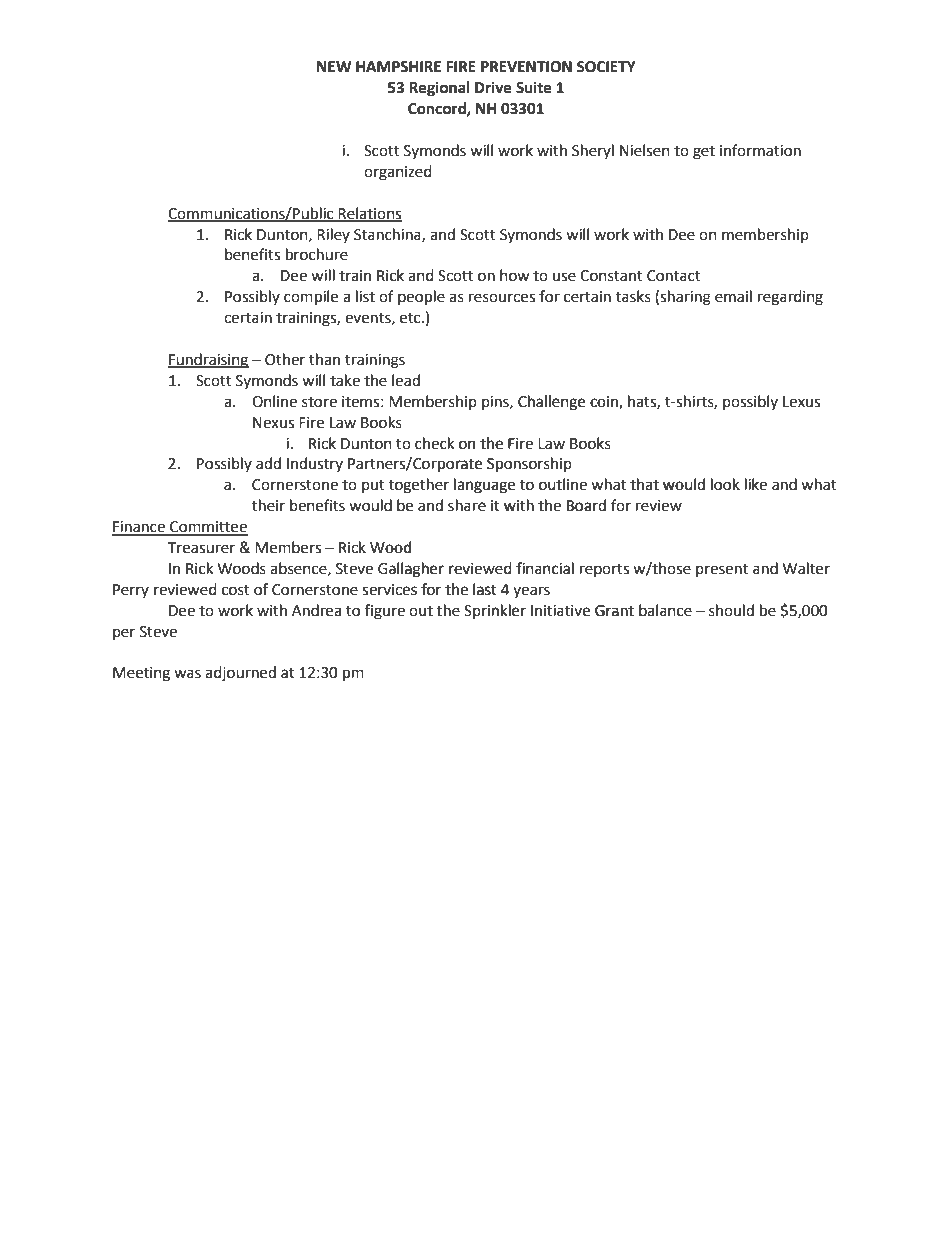  What do you see at coordinates (801, 402) in the document?
I see `Lexus` at bounding box center [801, 402].
